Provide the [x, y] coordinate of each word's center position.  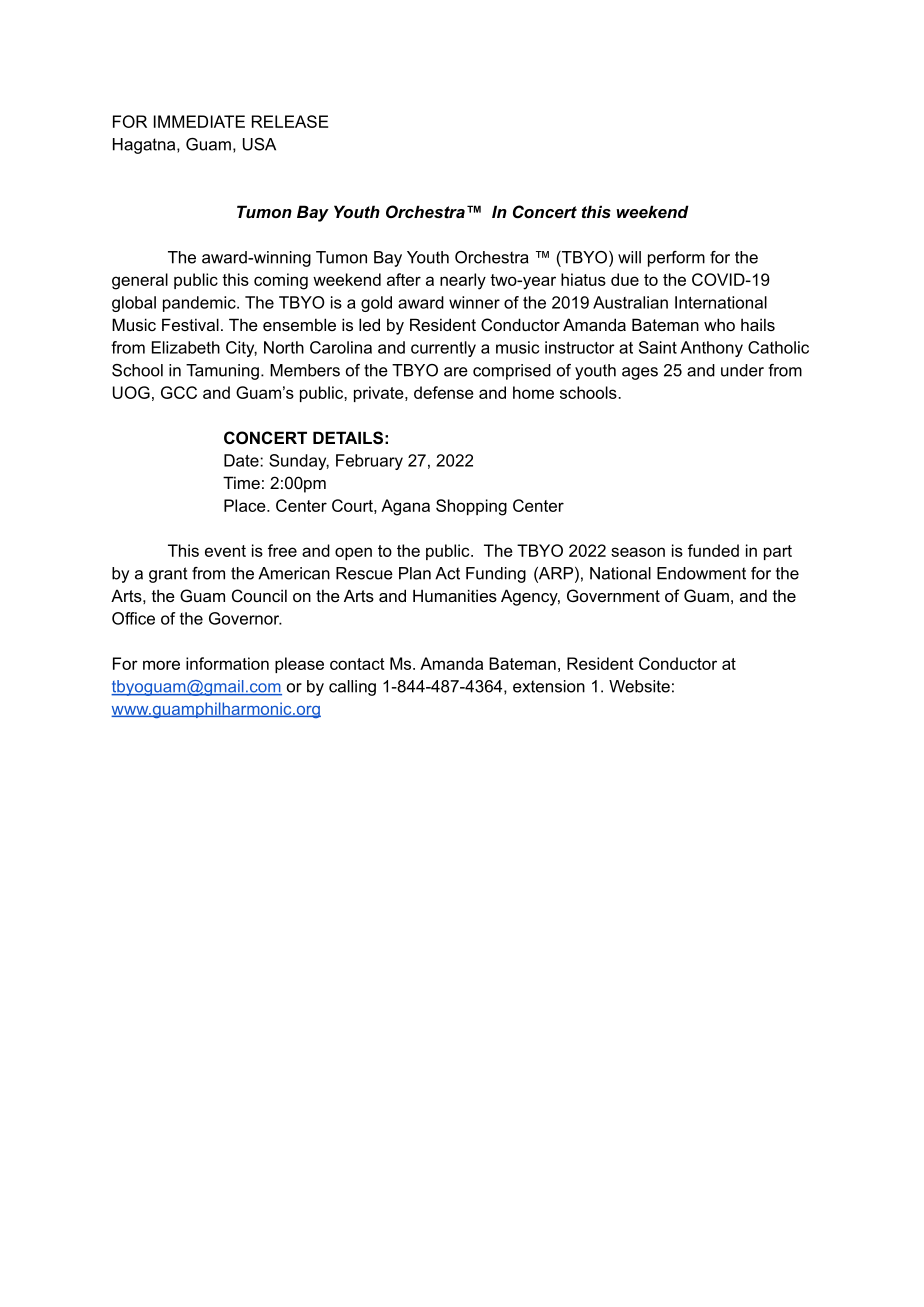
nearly [463, 281]
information [227, 663]
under [742, 370]
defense [444, 392]
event [225, 551]
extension [549, 686]
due [625, 279]
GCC [179, 392]
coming [281, 281]
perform [676, 259]
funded [713, 550]
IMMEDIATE [199, 121]
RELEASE [290, 121]
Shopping [471, 507]
